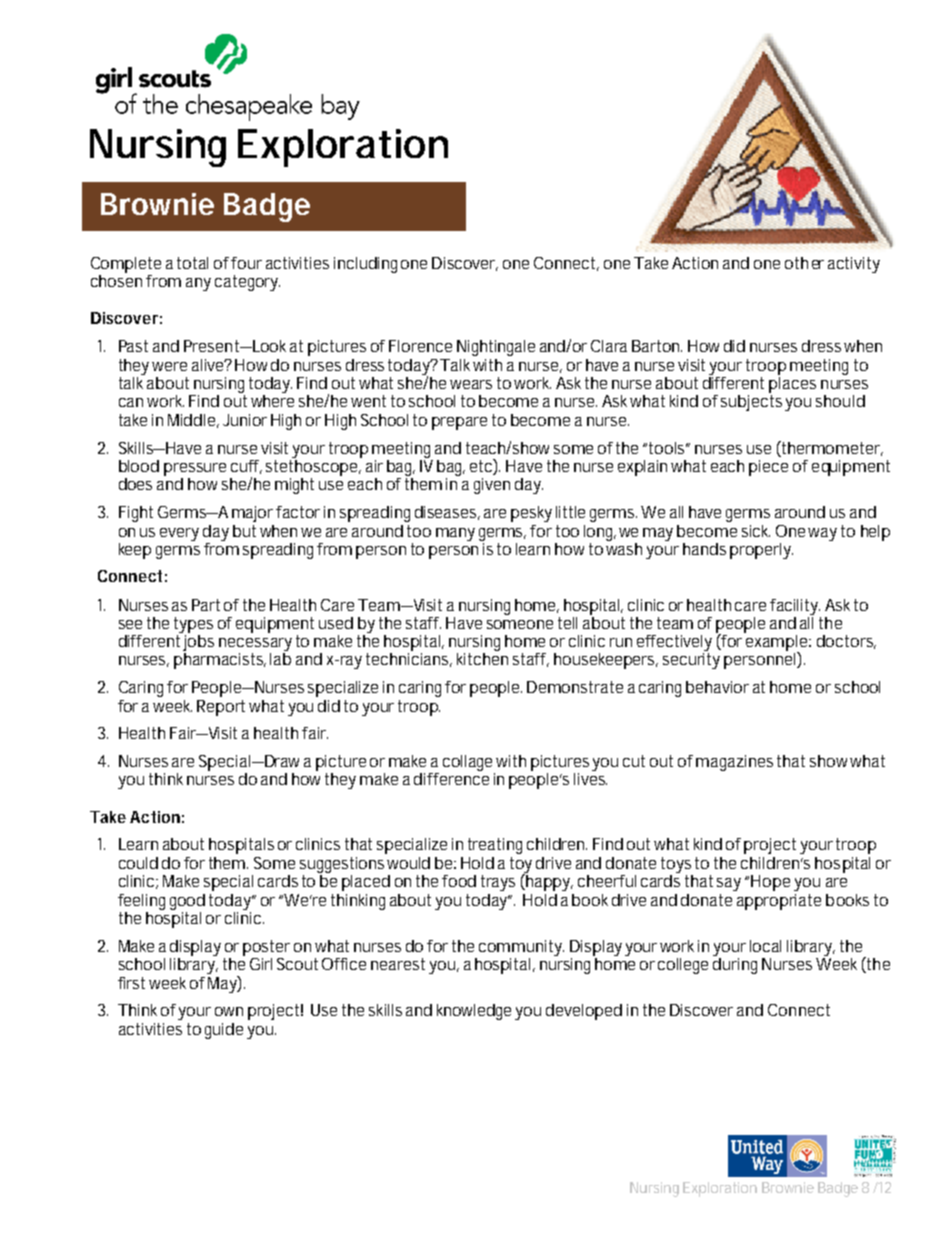 The width and height of the image is (952, 1233). I want to click on local, so click(765, 946).
